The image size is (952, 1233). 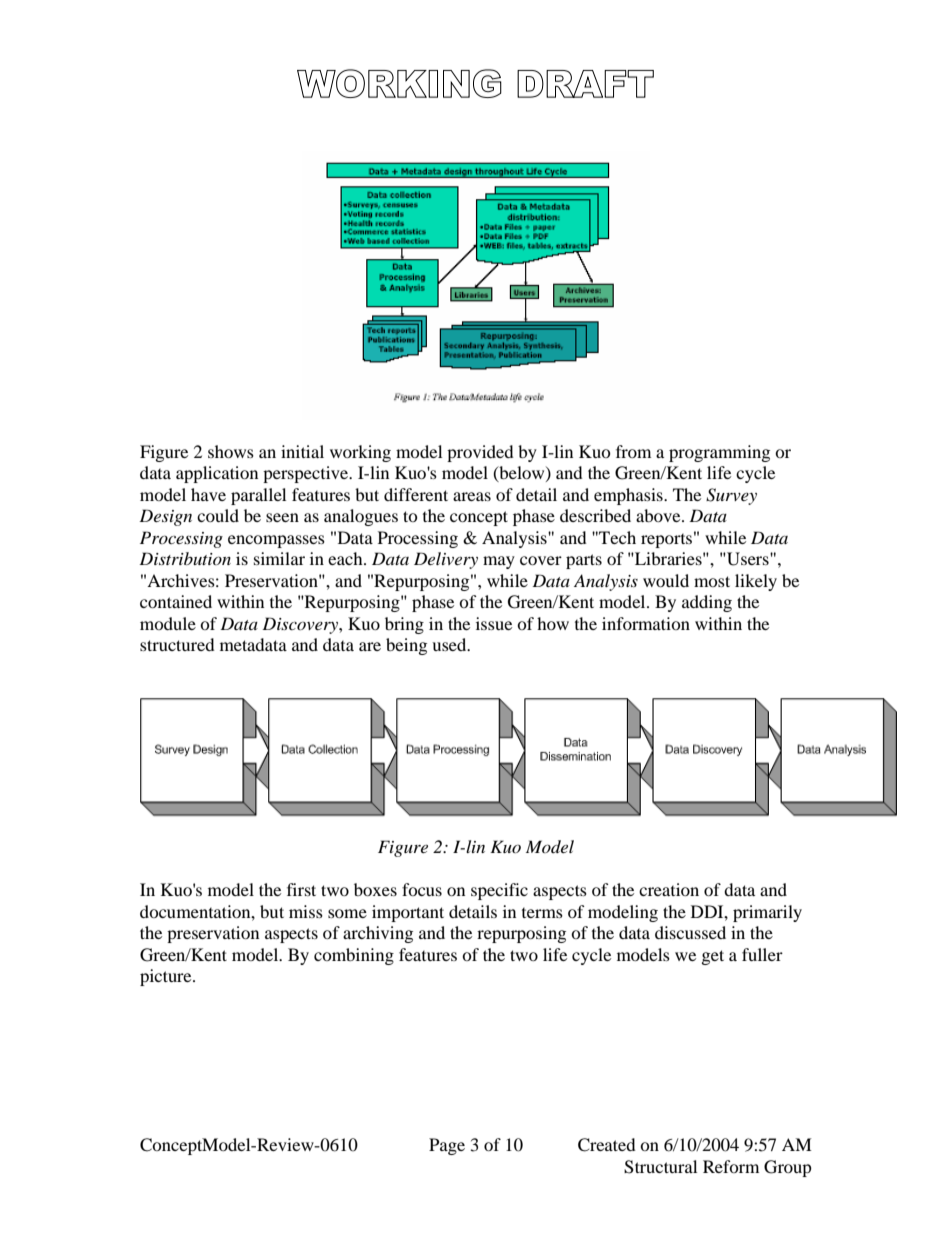 I want to click on programming, so click(x=719, y=453).
